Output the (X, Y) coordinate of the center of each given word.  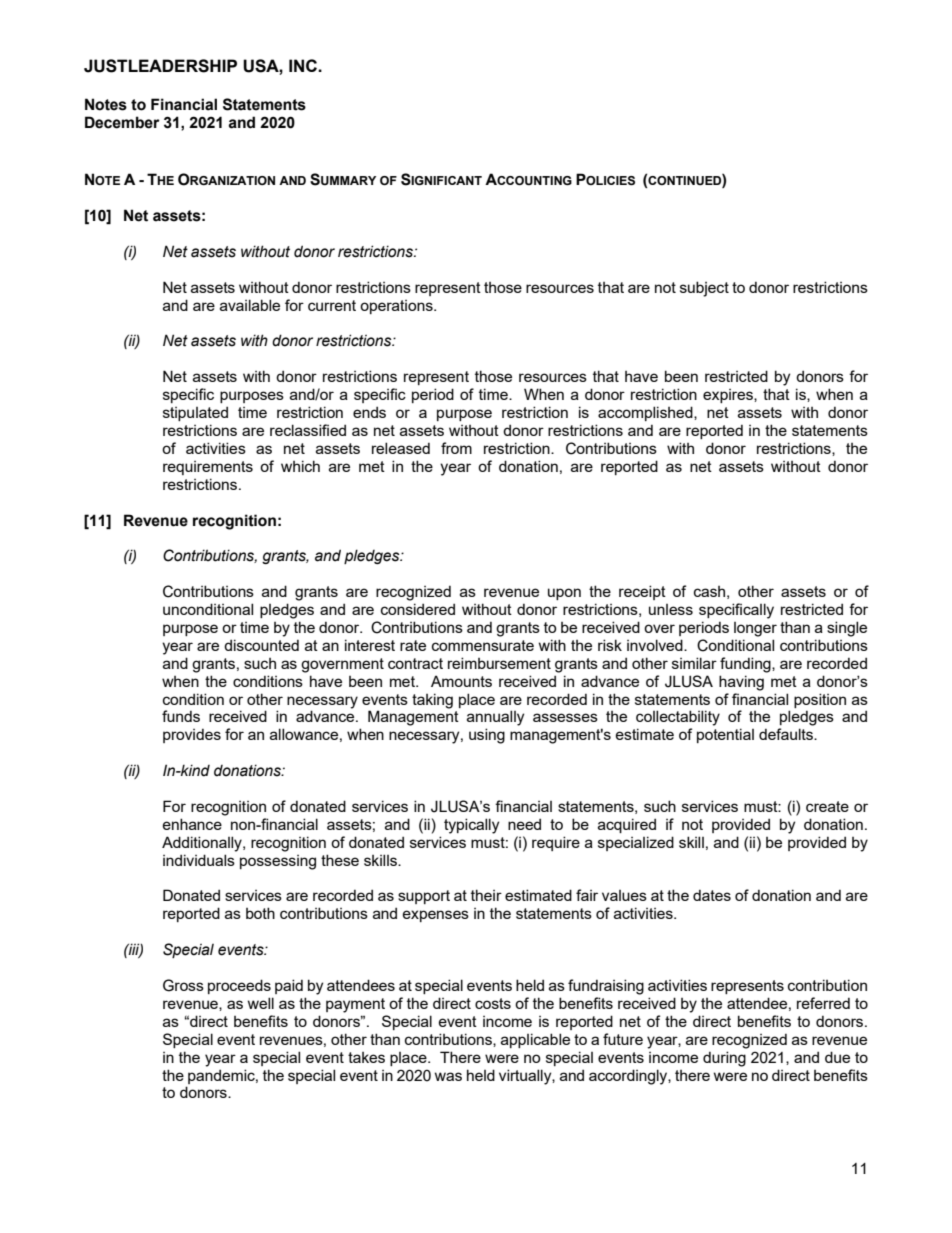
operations (397, 307)
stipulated (195, 413)
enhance (192, 824)
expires (729, 396)
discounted (261, 645)
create (827, 806)
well (261, 1003)
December (122, 122)
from (456, 448)
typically (471, 826)
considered (418, 609)
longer (755, 629)
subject (704, 289)
